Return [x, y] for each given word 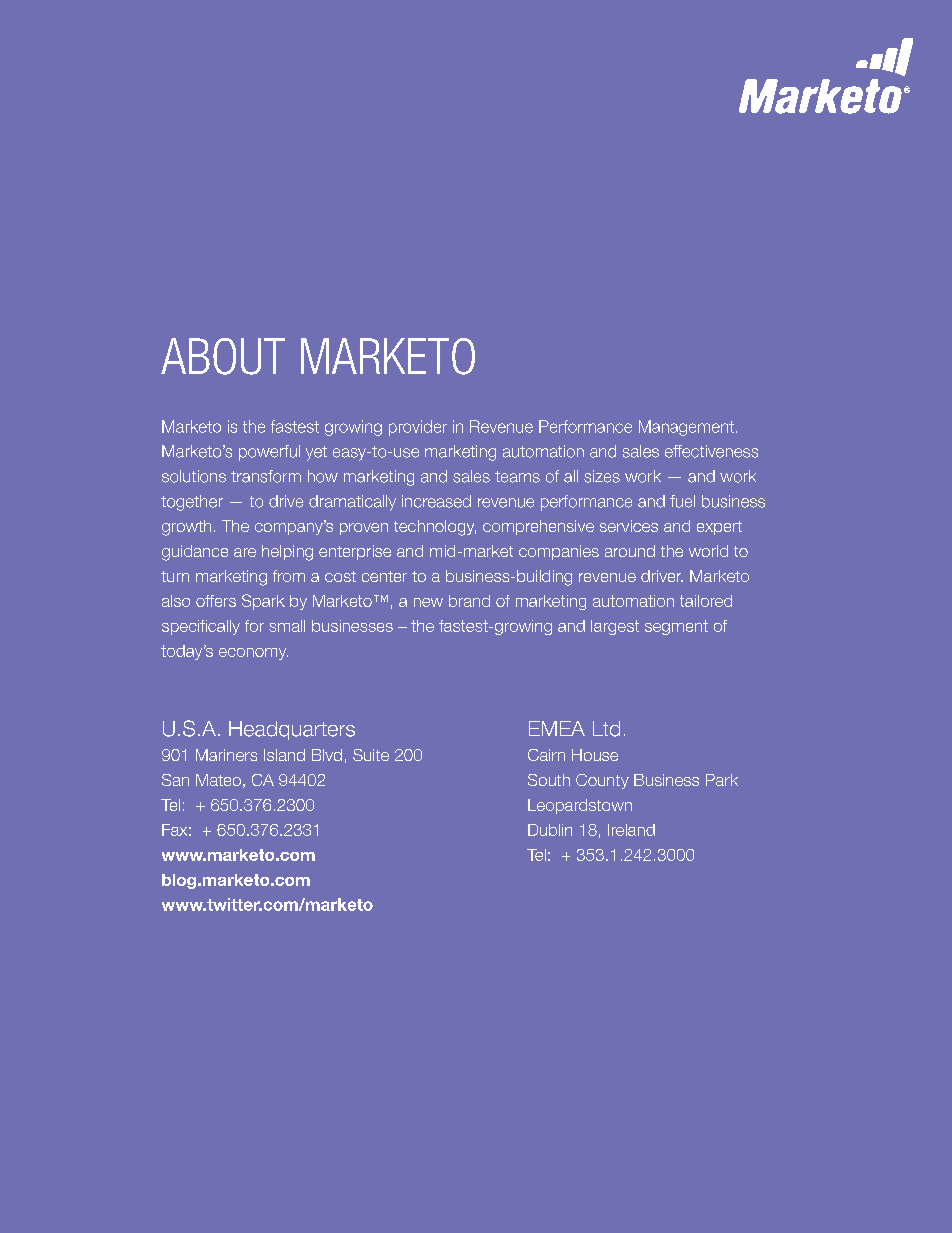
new [428, 602]
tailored [706, 601]
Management [686, 428]
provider [418, 428]
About [223, 356]
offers [216, 601]
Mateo [218, 780]
